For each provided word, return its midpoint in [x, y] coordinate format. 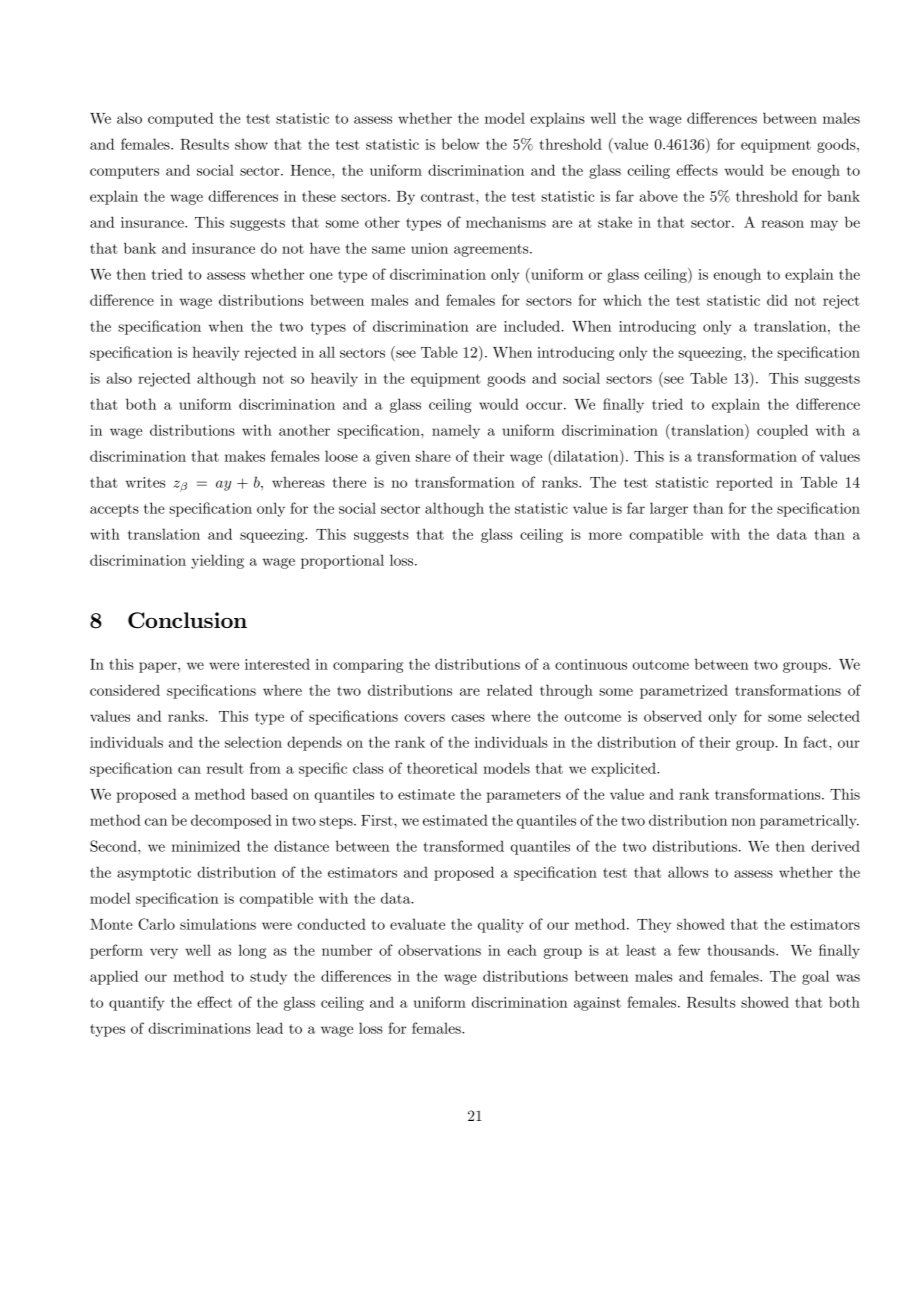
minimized [206, 846]
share [433, 456]
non [744, 822]
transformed [463, 846]
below [460, 144]
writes [145, 482]
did [777, 300]
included [533, 326]
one [321, 276]
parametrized [684, 691]
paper [159, 667]
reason [782, 224]
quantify [136, 1003]
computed [180, 119]
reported [744, 483]
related [510, 690]
